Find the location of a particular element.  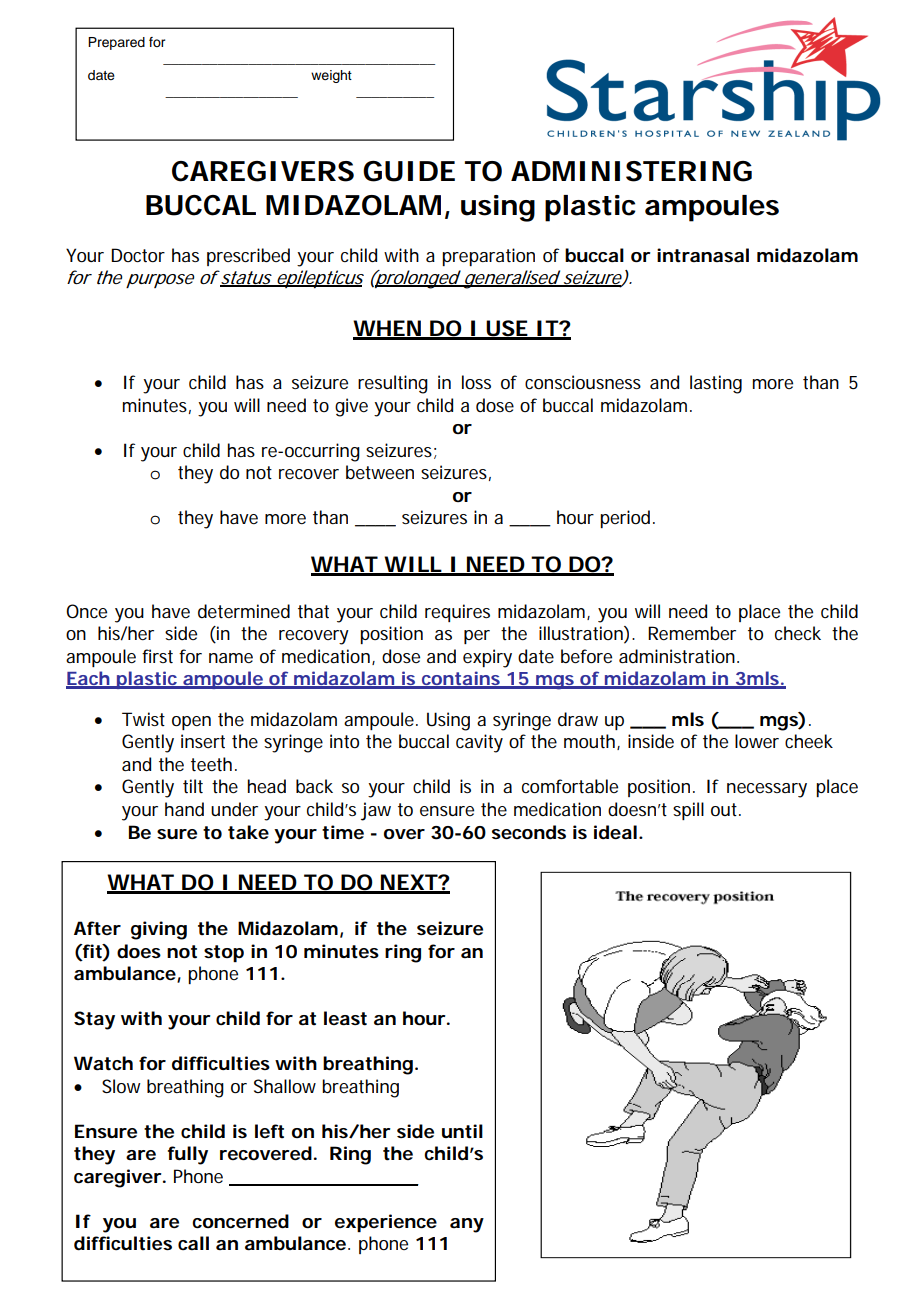

call is located at coordinates (193, 1243).
